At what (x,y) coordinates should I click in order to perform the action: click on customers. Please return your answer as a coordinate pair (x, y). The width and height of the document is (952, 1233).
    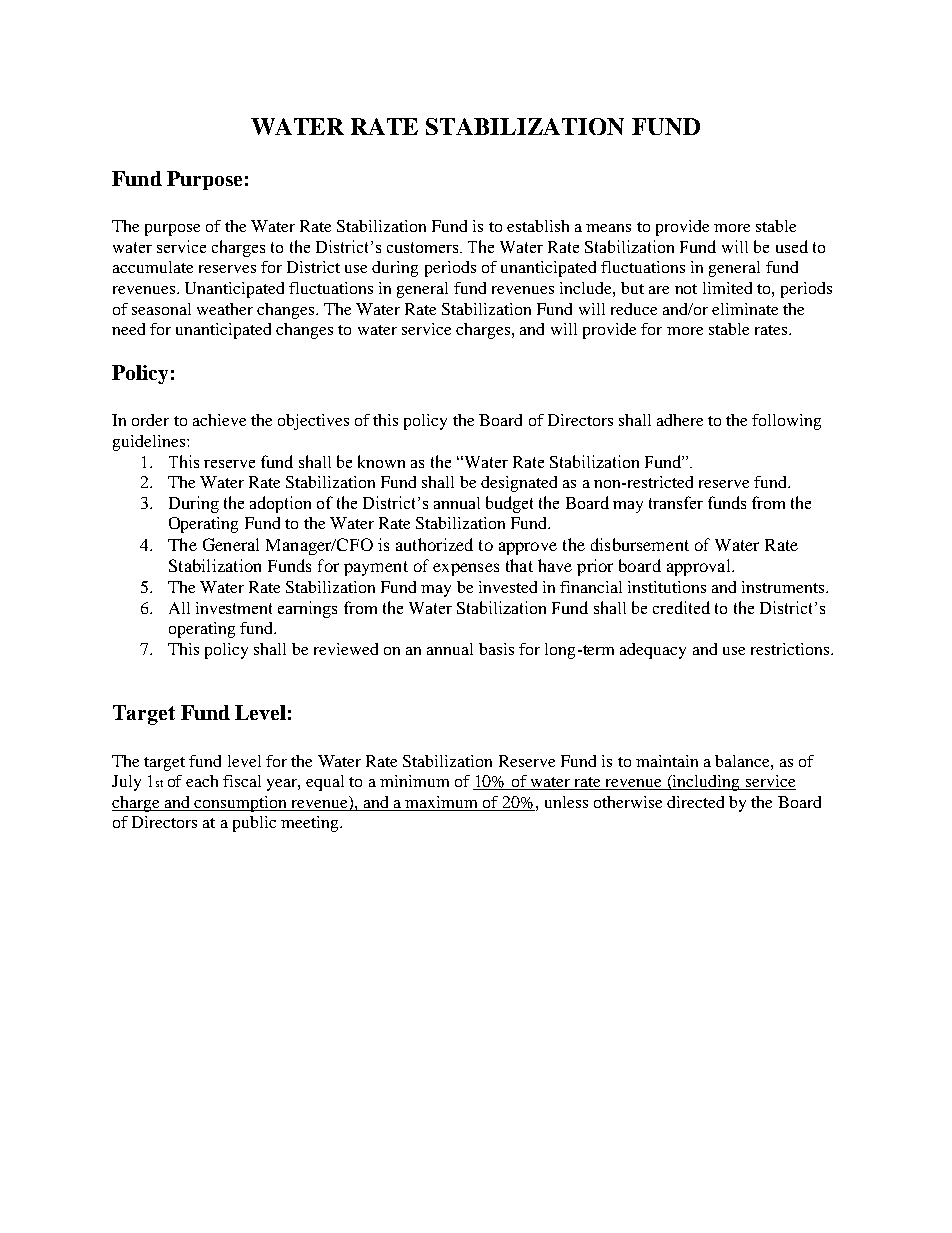
    Looking at the image, I should click on (422, 247).
